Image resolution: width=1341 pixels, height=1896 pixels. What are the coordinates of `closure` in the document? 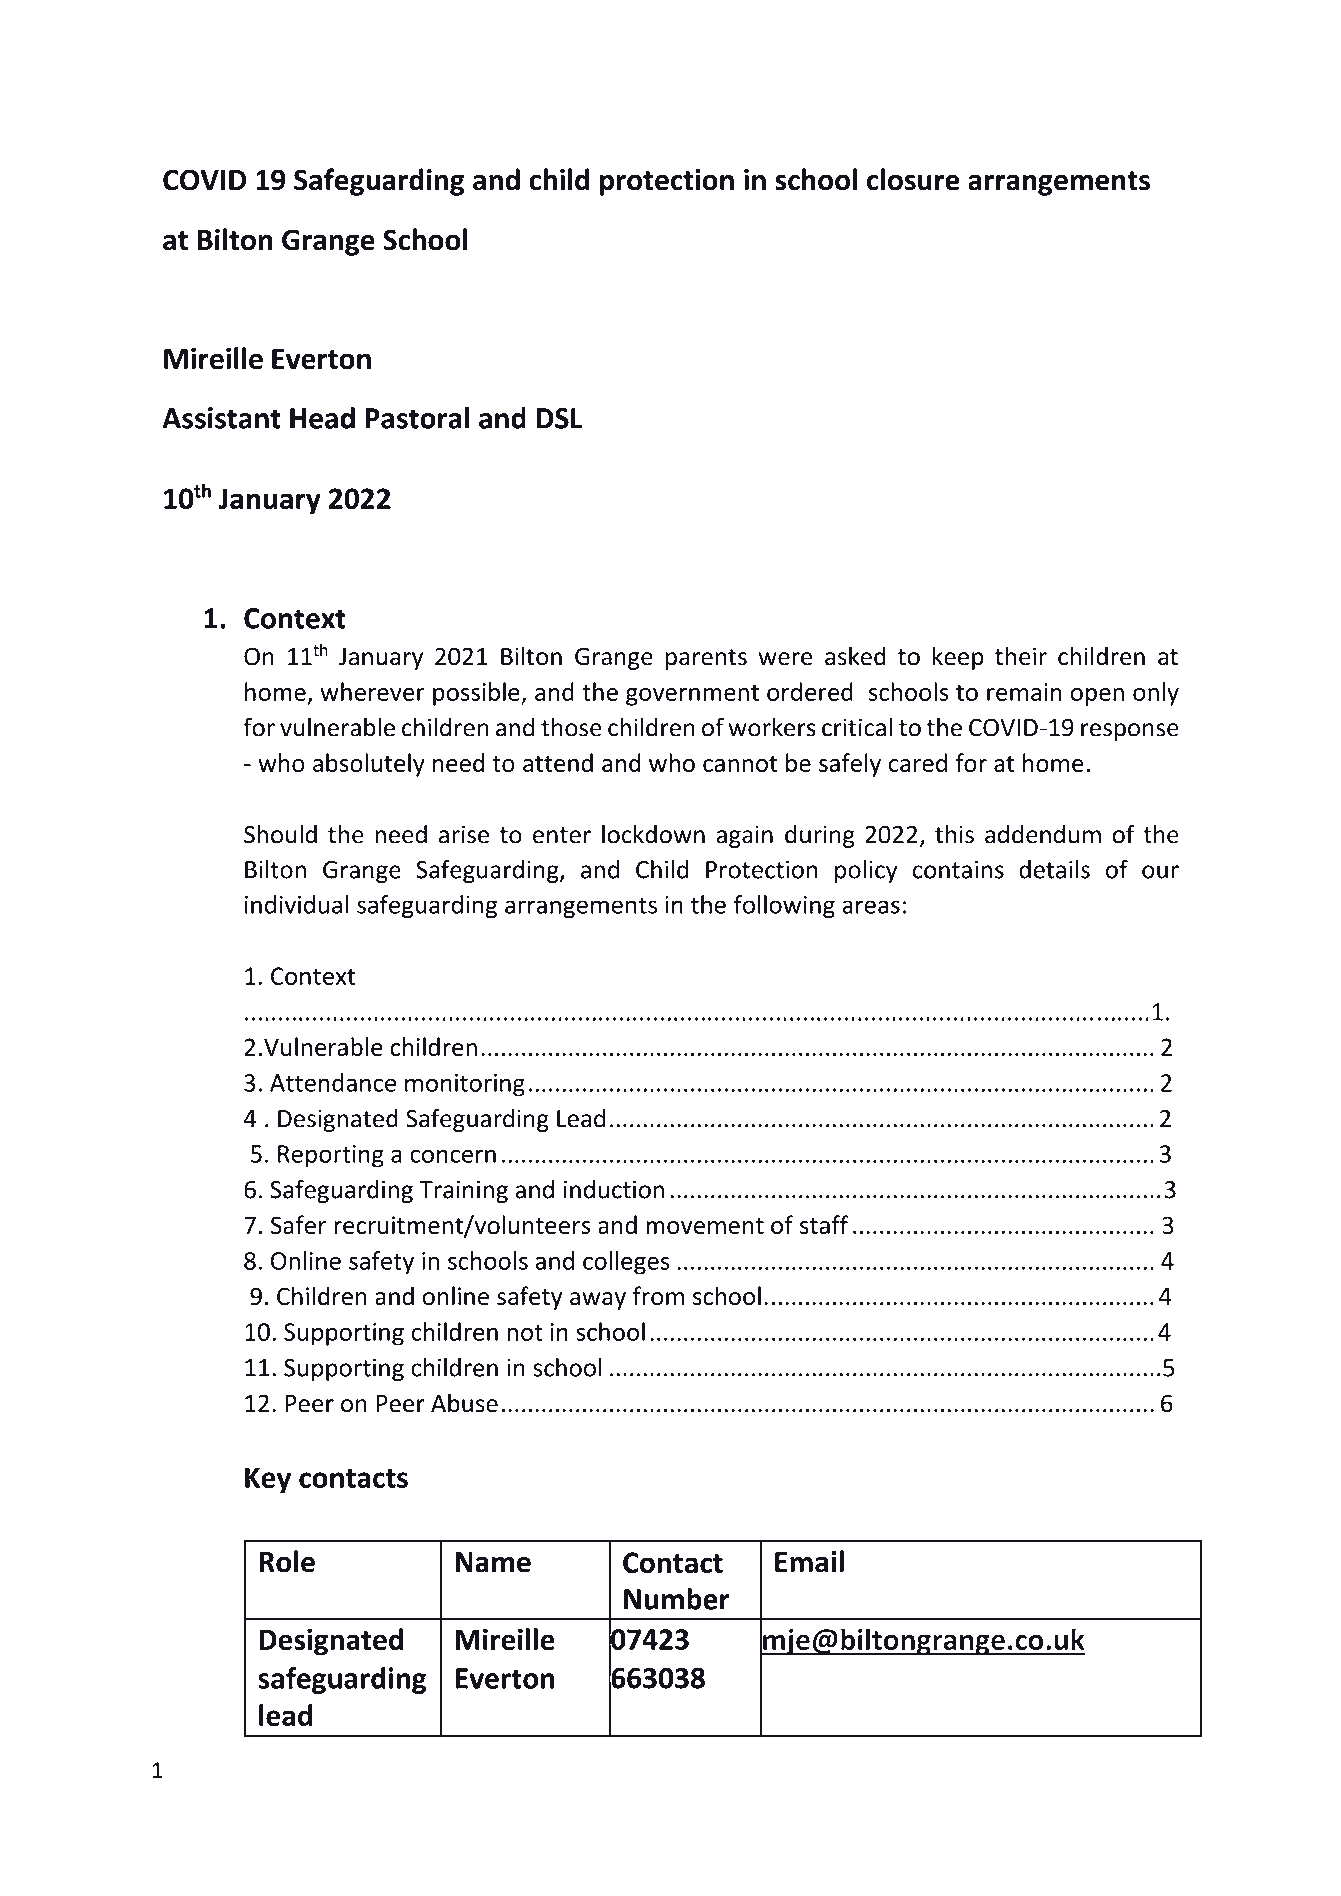 It's located at (913, 179).
